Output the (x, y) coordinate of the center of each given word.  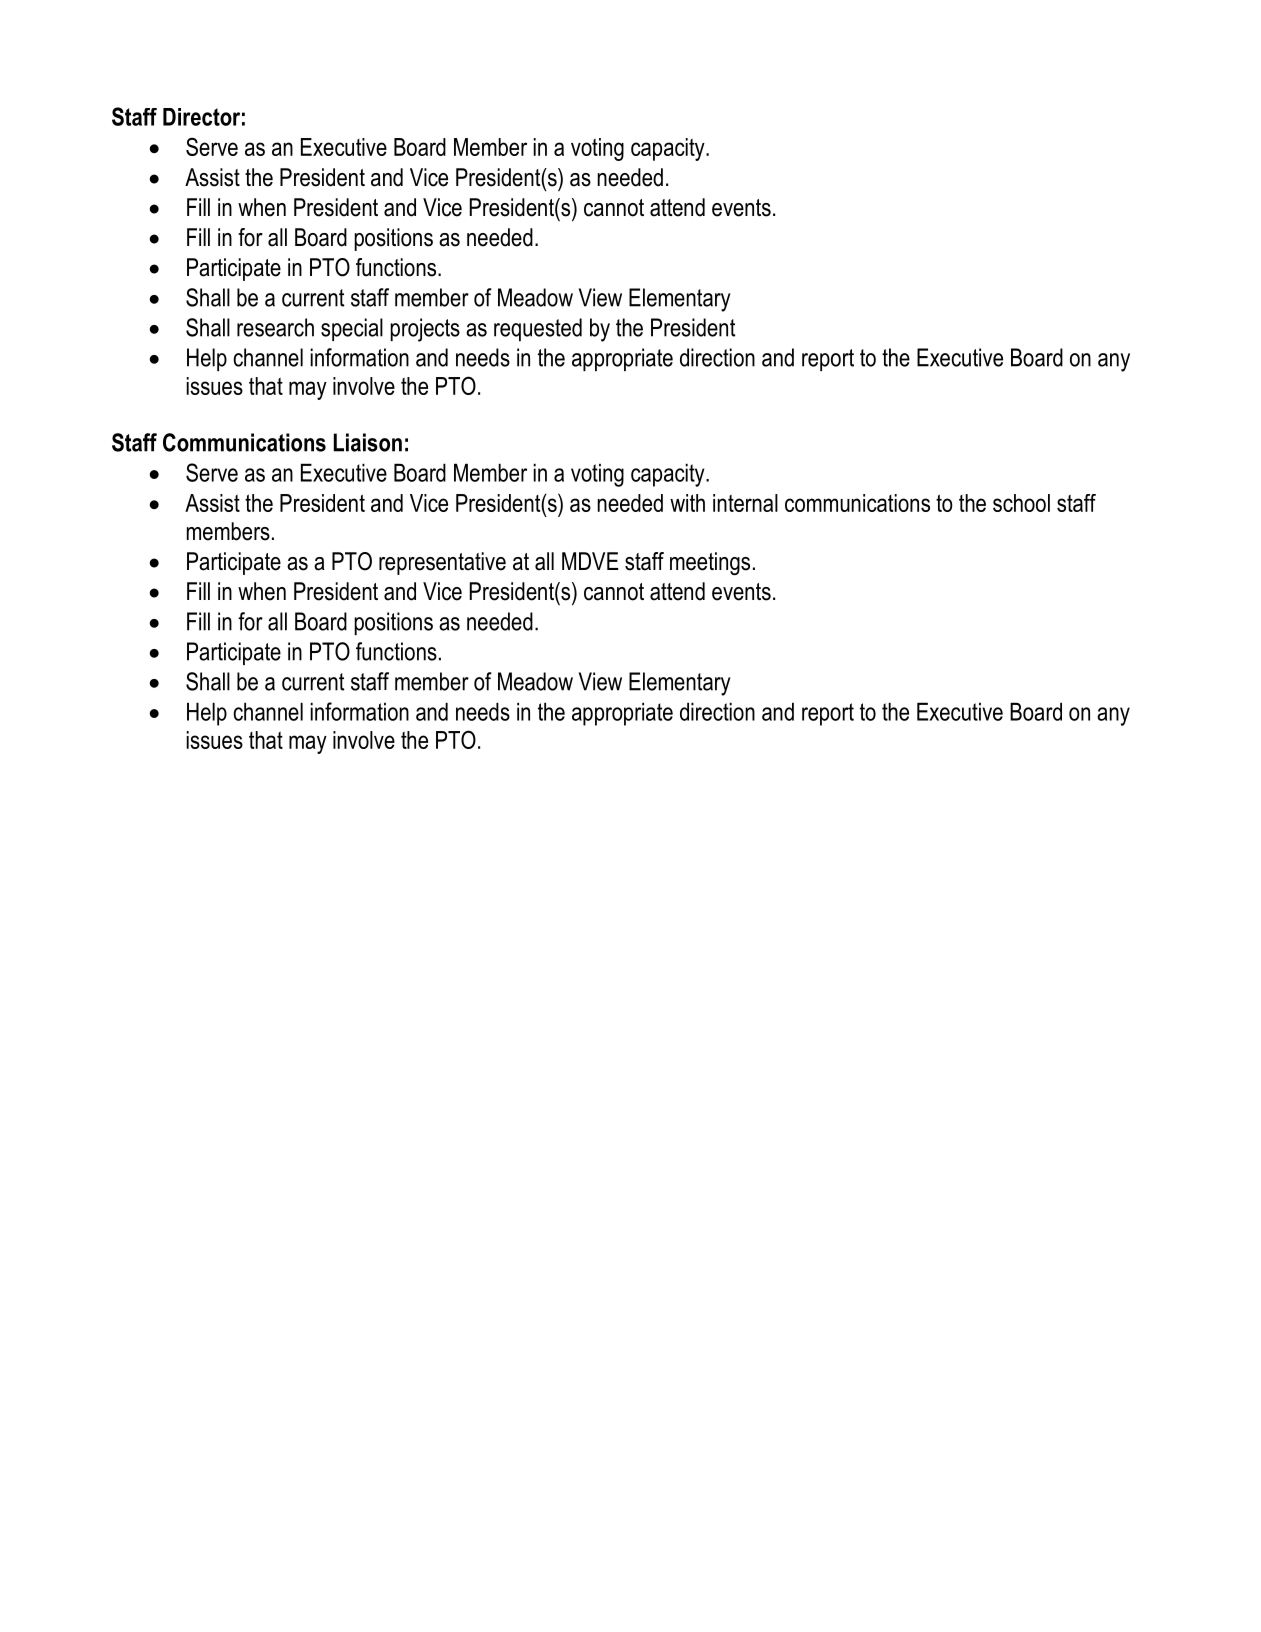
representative (442, 563)
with (687, 503)
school (1021, 503)
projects (425, 330)
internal (745, 503)
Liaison (368, 442)
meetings (710, 563)
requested (538, 329)
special (352, 329)
